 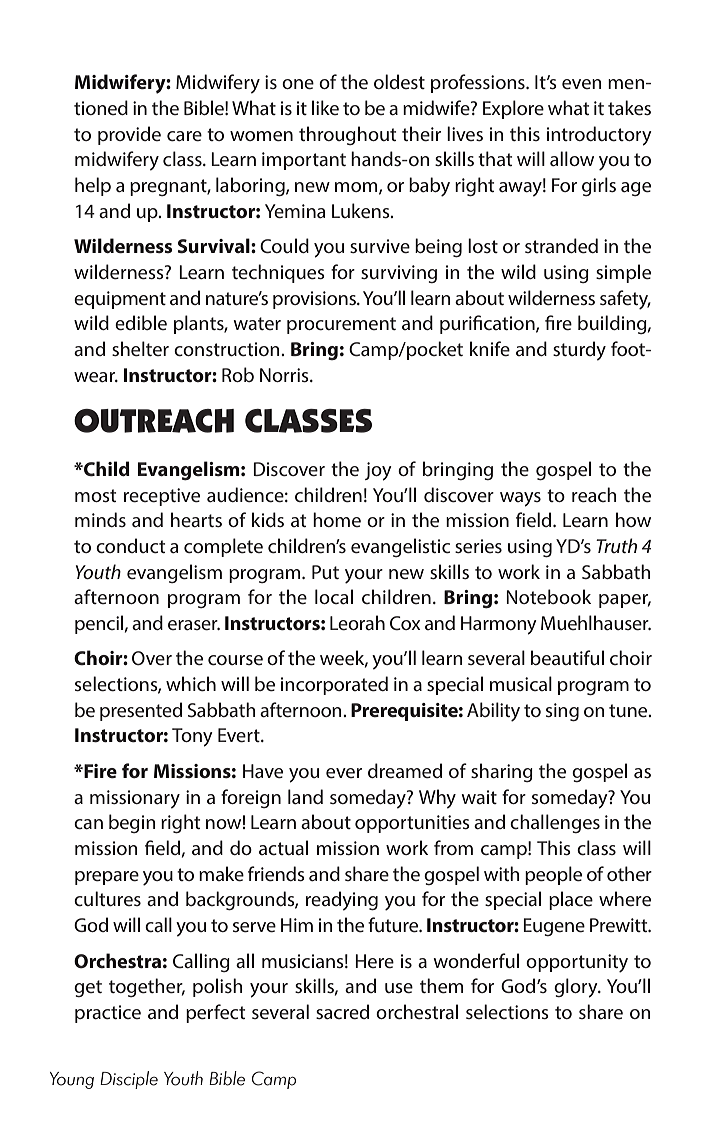 I want to click on beautiful, so click(x=567, y=657).
